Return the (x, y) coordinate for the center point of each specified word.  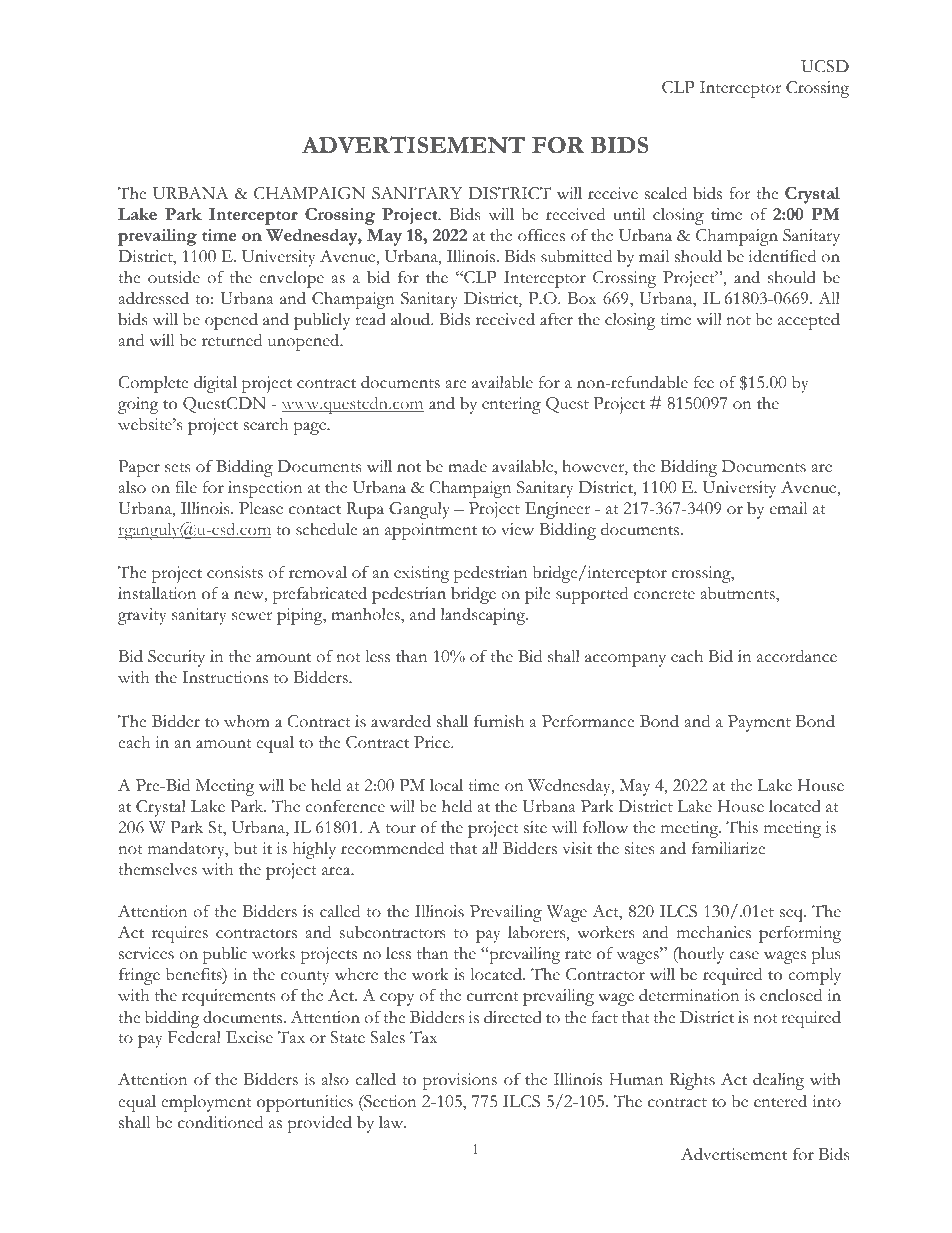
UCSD (825, 66)
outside (174, 277)
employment (206, 1103)
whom (247, 721)
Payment (759, 723)
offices (541, 235)
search (266, 424)
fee (704, 382)
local (446, 785)
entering (511, 405)
